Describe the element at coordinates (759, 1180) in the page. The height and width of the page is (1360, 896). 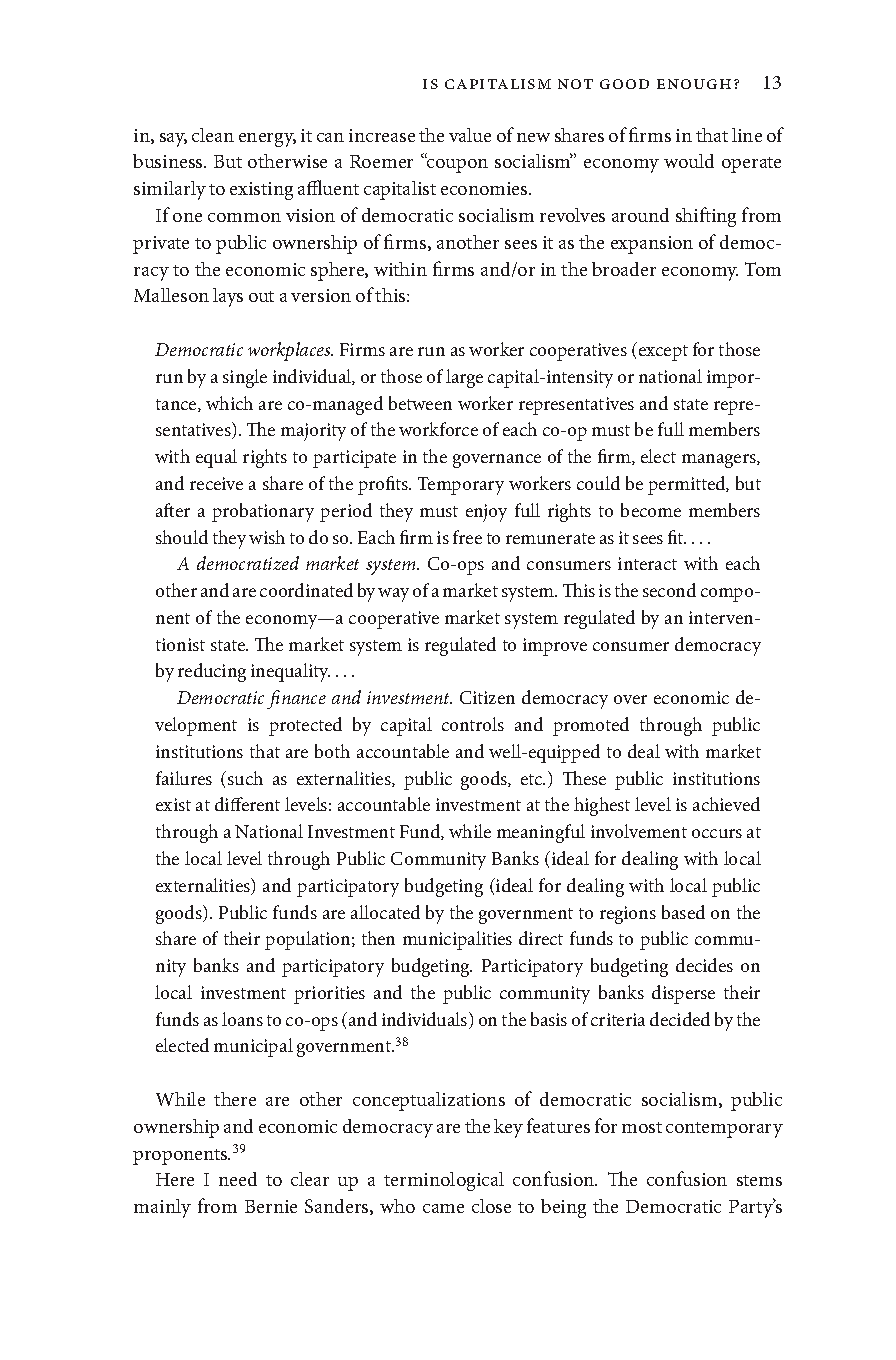
I see `stems` at that location.
